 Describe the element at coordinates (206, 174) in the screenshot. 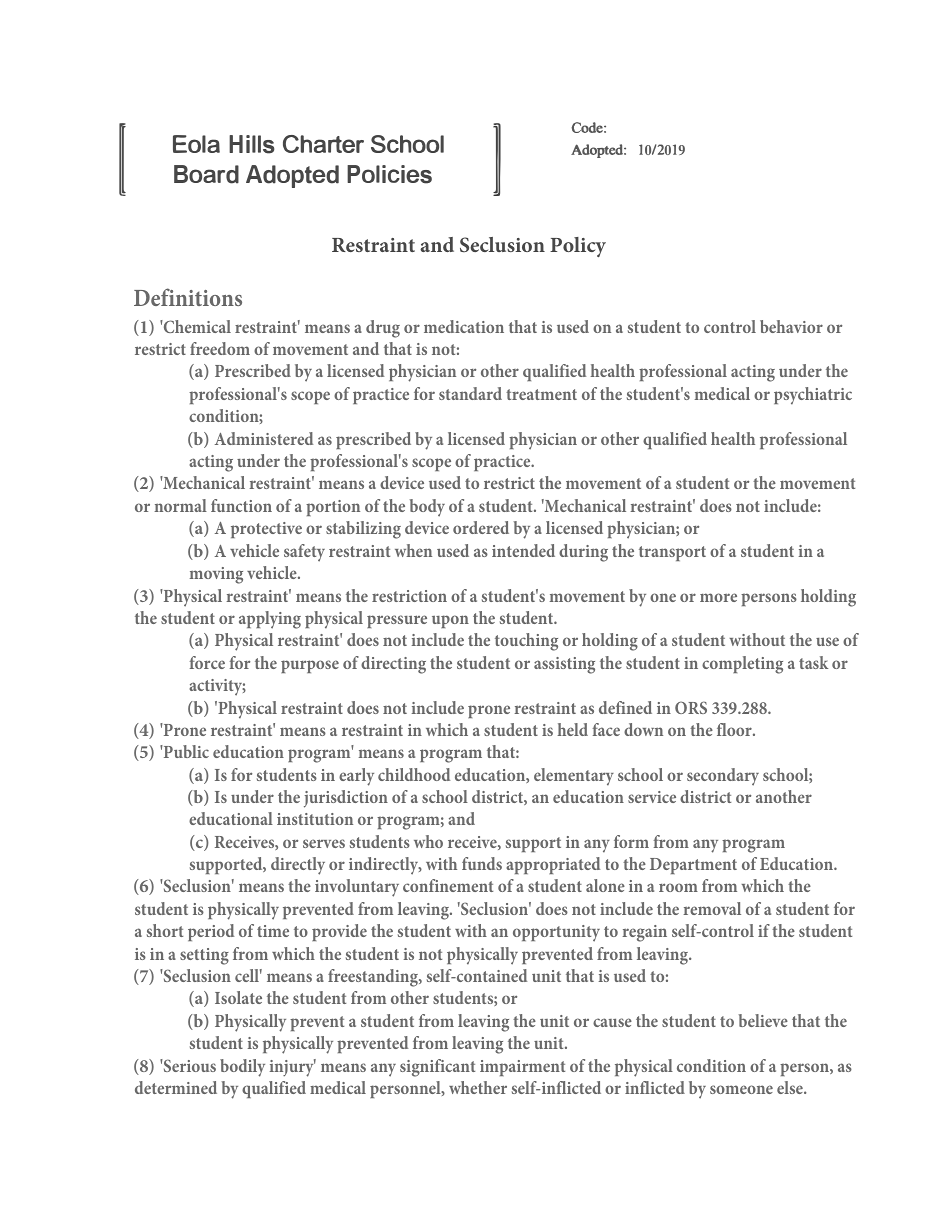

I see `Board` at that location.
